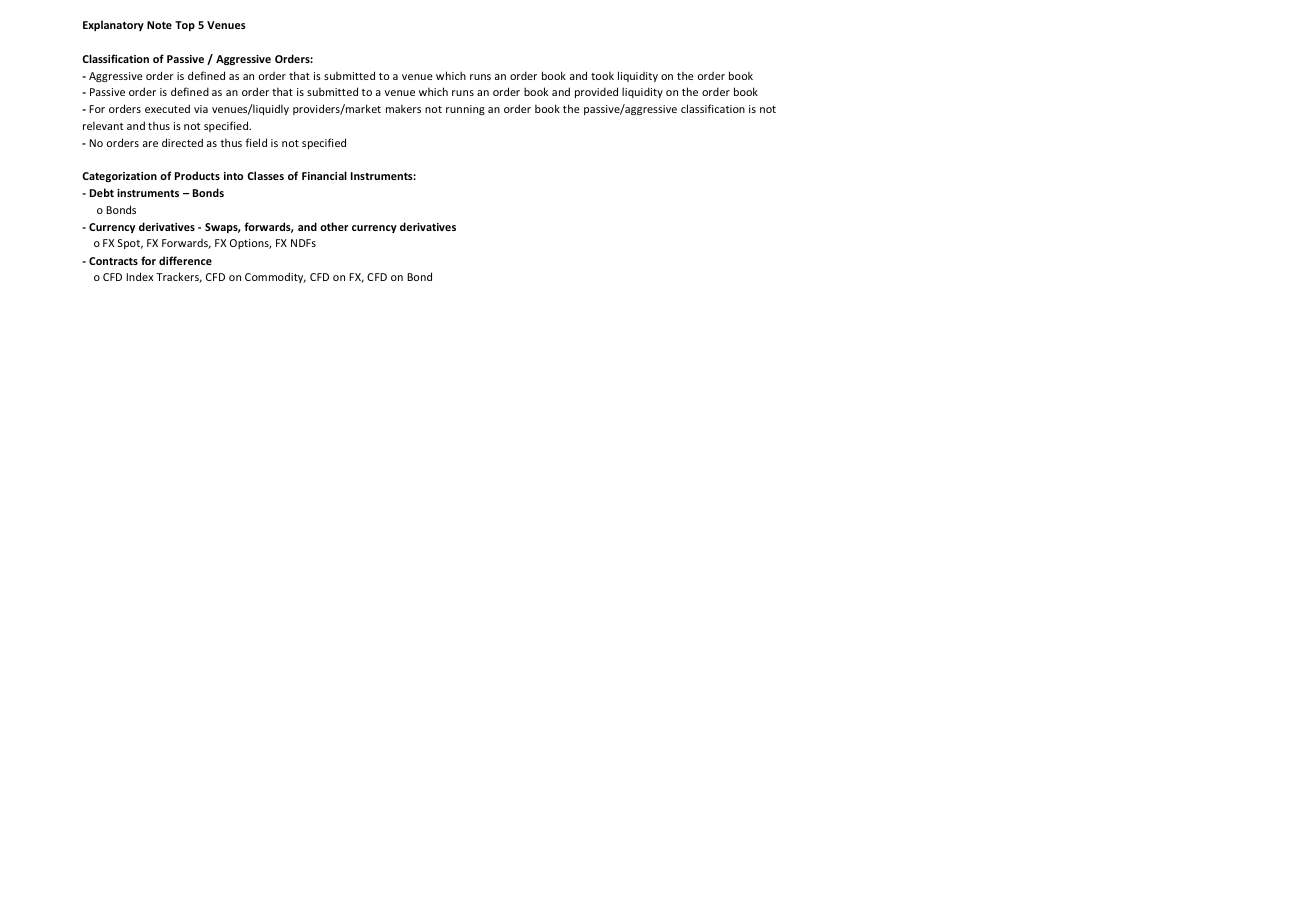 The image size is (1309, 924). What do you see at coordinates (465, 110) in the document?
I see `running` at bounding box center [465, 110].
